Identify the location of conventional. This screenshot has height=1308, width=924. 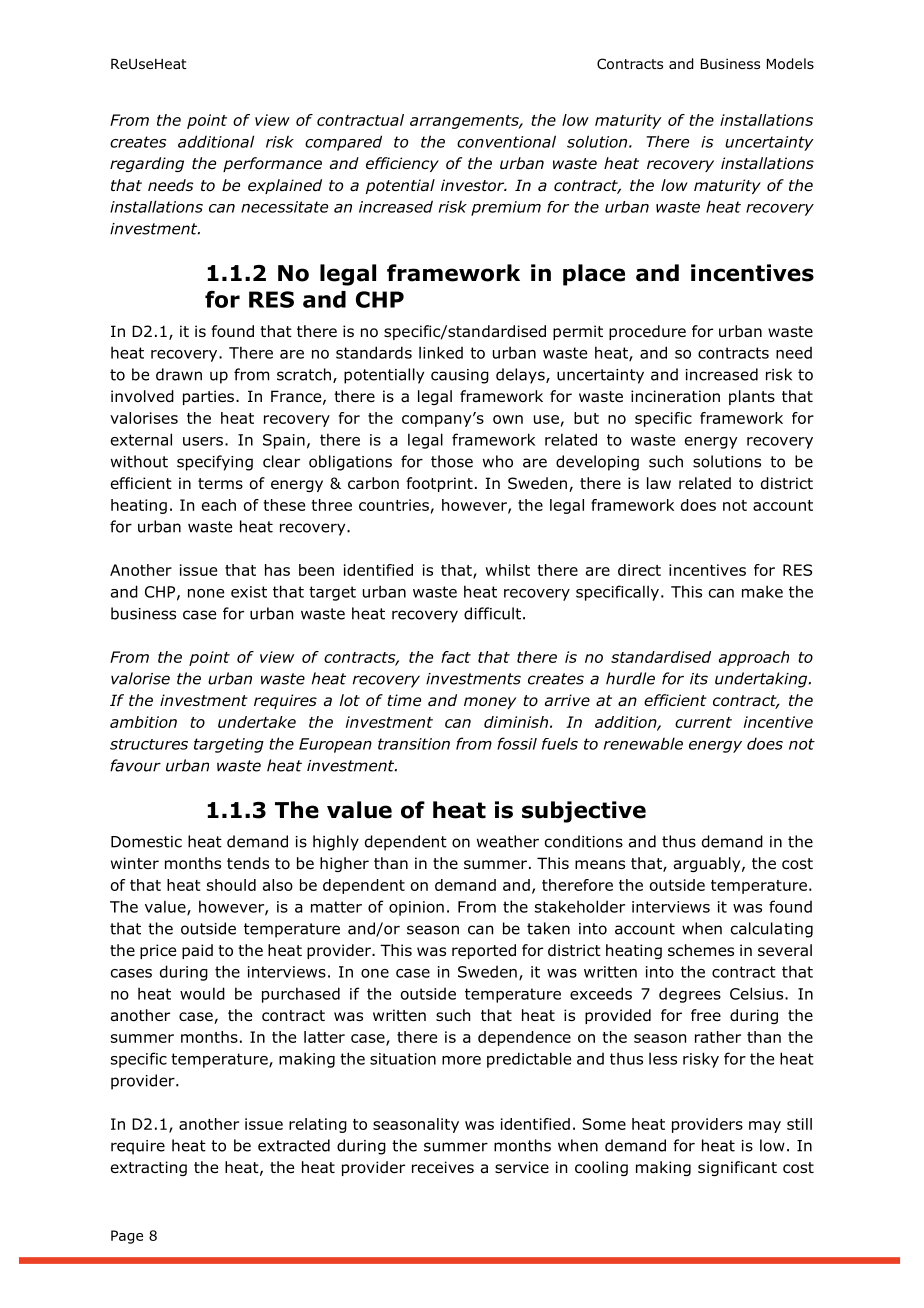
(506, 141).
